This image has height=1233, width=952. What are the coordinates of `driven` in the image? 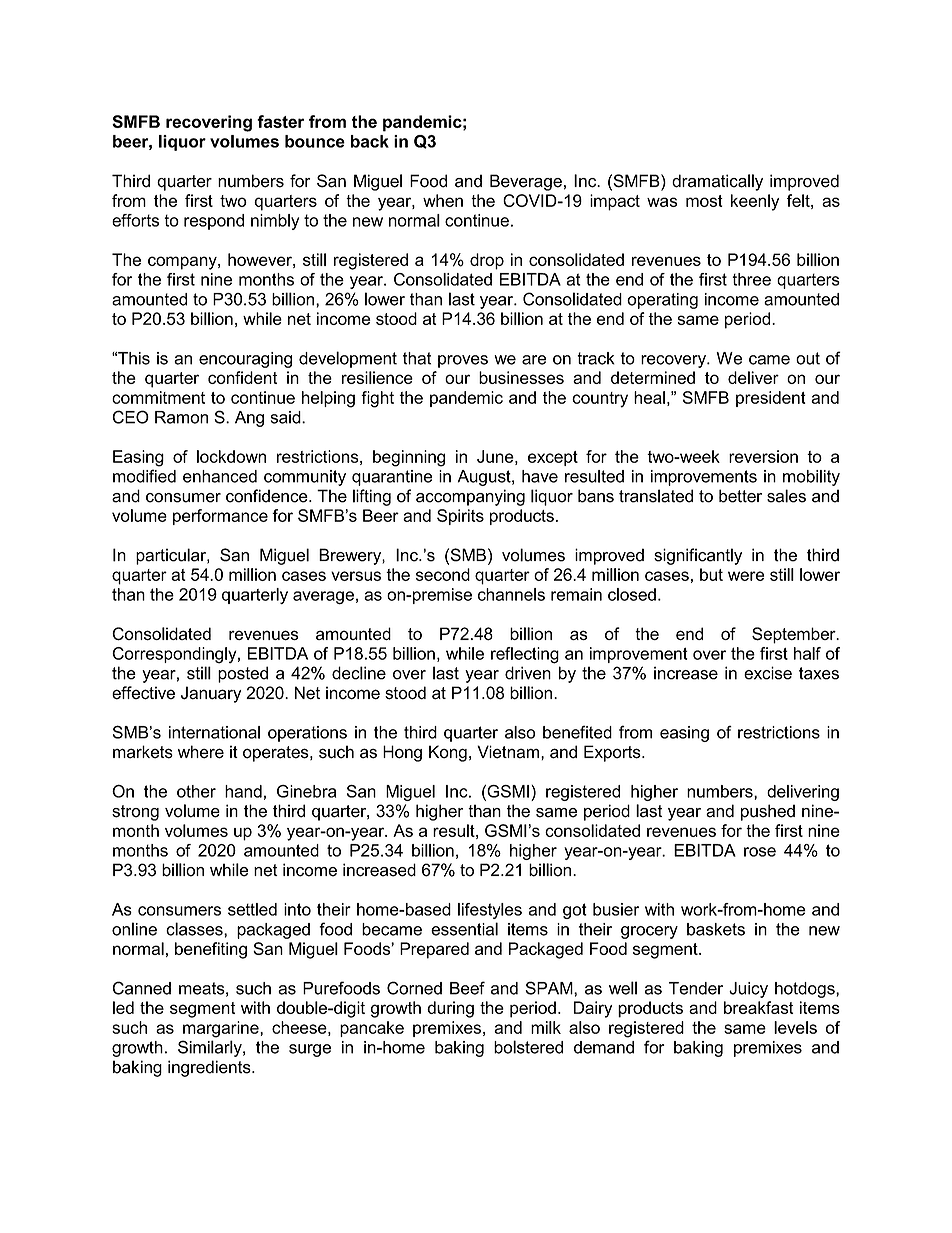 It's located at (528, 673).
